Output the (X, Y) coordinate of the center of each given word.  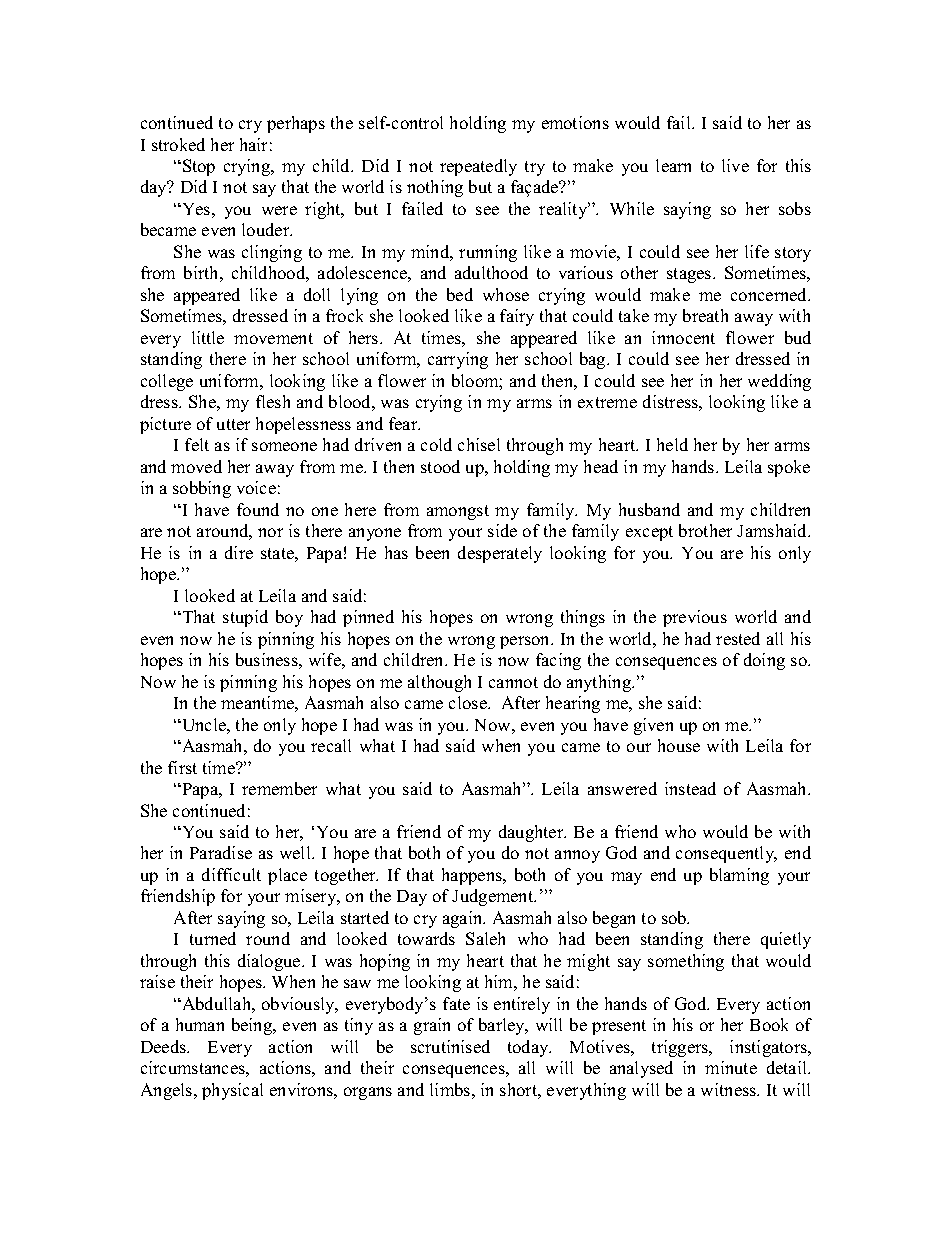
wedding (779, 382)
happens (473, 876)
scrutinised (450, 1046)
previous (695, 618)
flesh (273, 401)
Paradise (221, 852)
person (526, 642)
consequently (726, 854)
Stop (199, 167)
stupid (245, 618)
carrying (458, 360)
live (735, 165)
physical (232, 1091)
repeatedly (478, 167)
